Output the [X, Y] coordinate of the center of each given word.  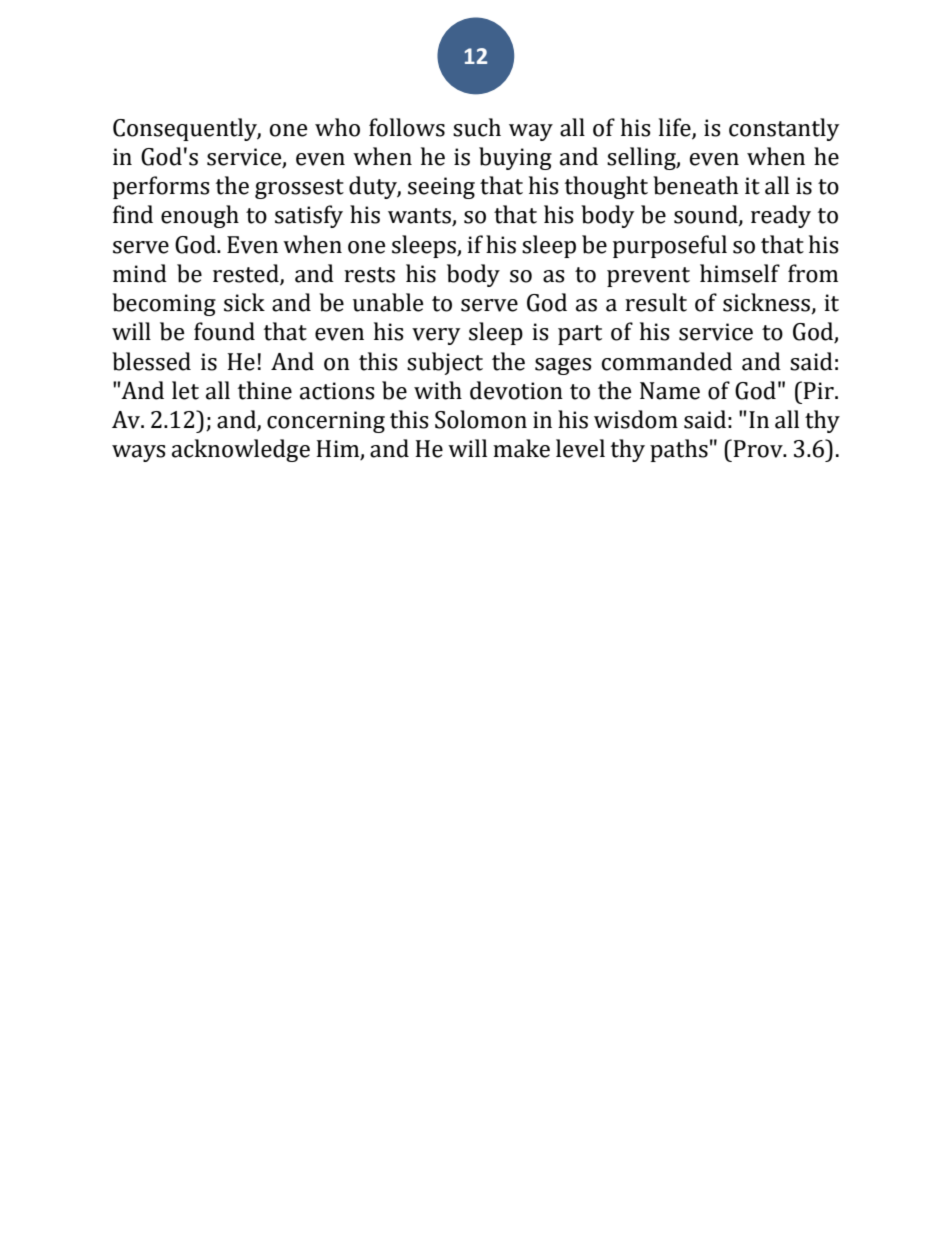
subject [445, 363]
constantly [784, 129]
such [477, 127]
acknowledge [241, 450]
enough [200, 216]
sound [707, 215]
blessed [151, 361]
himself [740, 273]
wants [420, 217]
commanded [667, 361]
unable [388, 302]
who [337, 127]
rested [247, 274]
